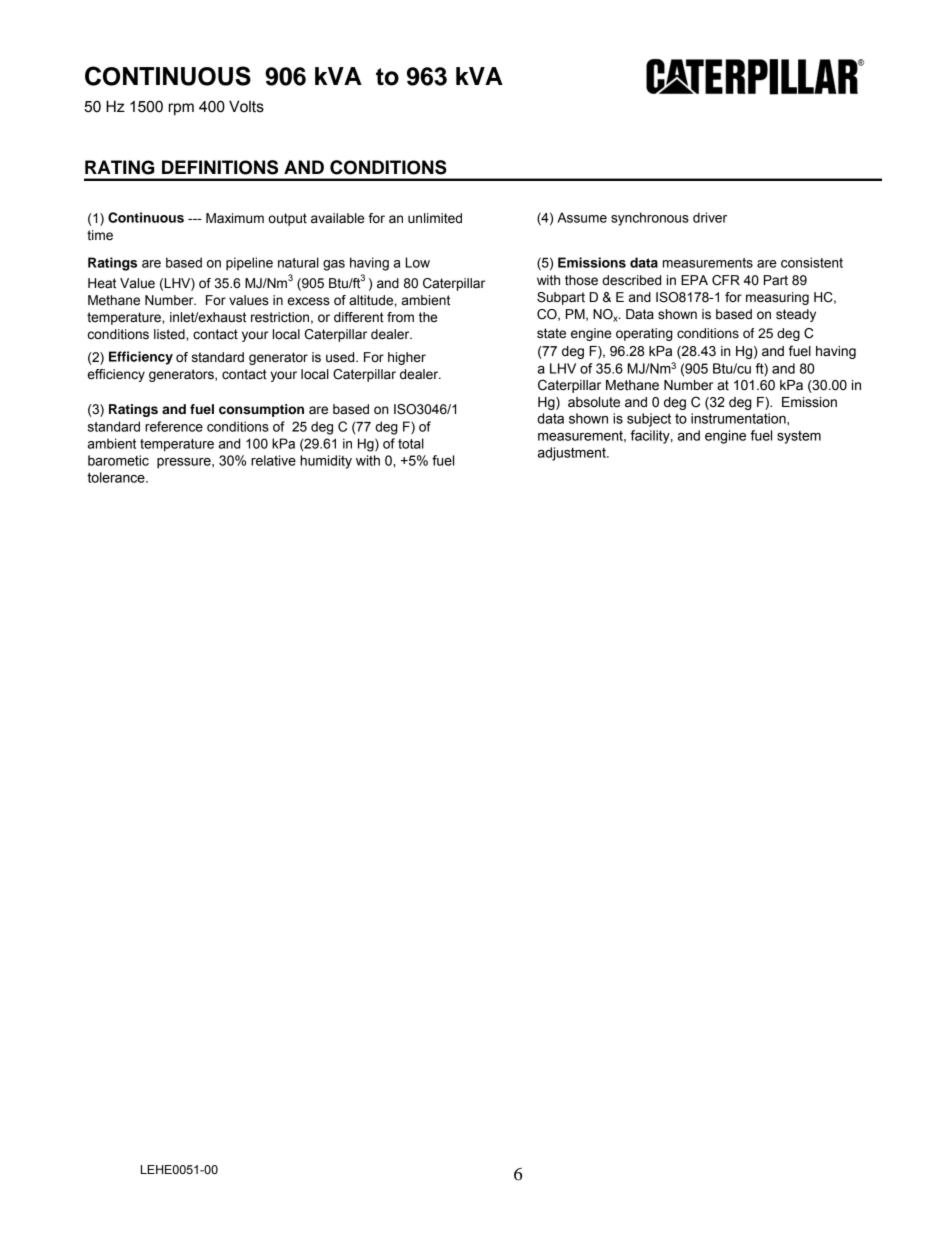  What do you see at coordinates (796, 315) in the screenshot?
I see `steady` at bounding box center [796, 315].
